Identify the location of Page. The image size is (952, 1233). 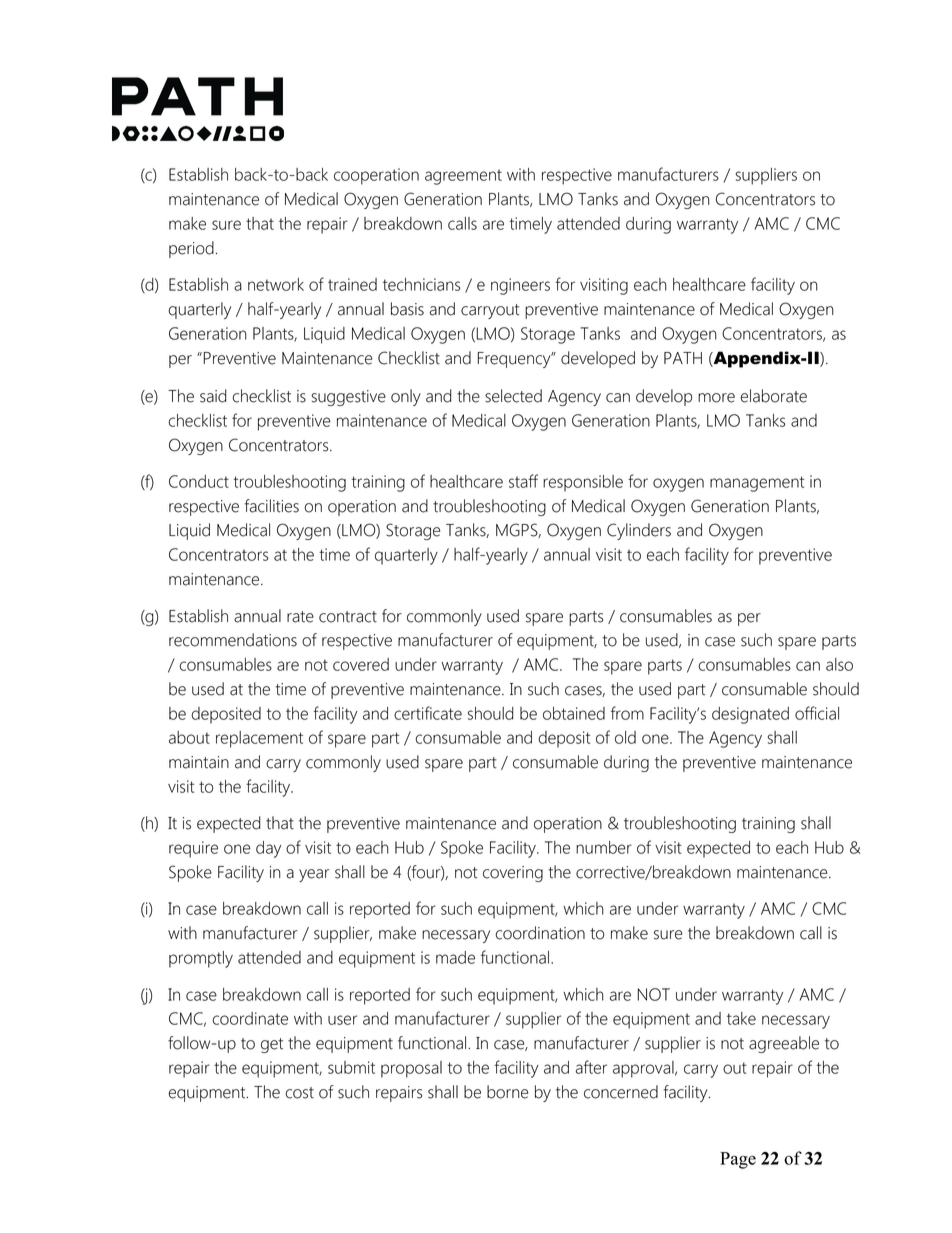
(738, 1160).
